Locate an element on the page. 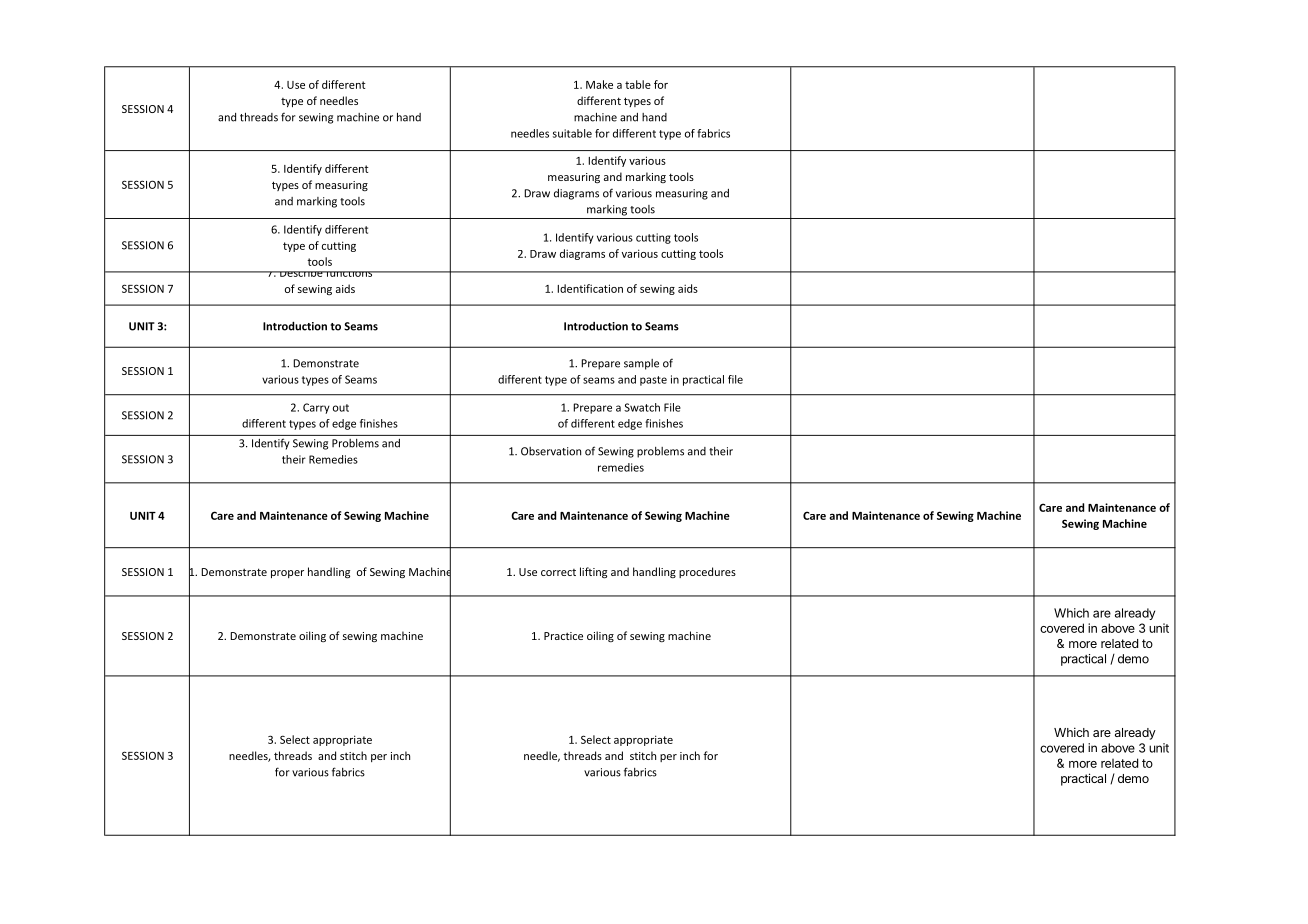 The height and width of the document is (924, 1308). procedures is located at coordinates (707, 572).
